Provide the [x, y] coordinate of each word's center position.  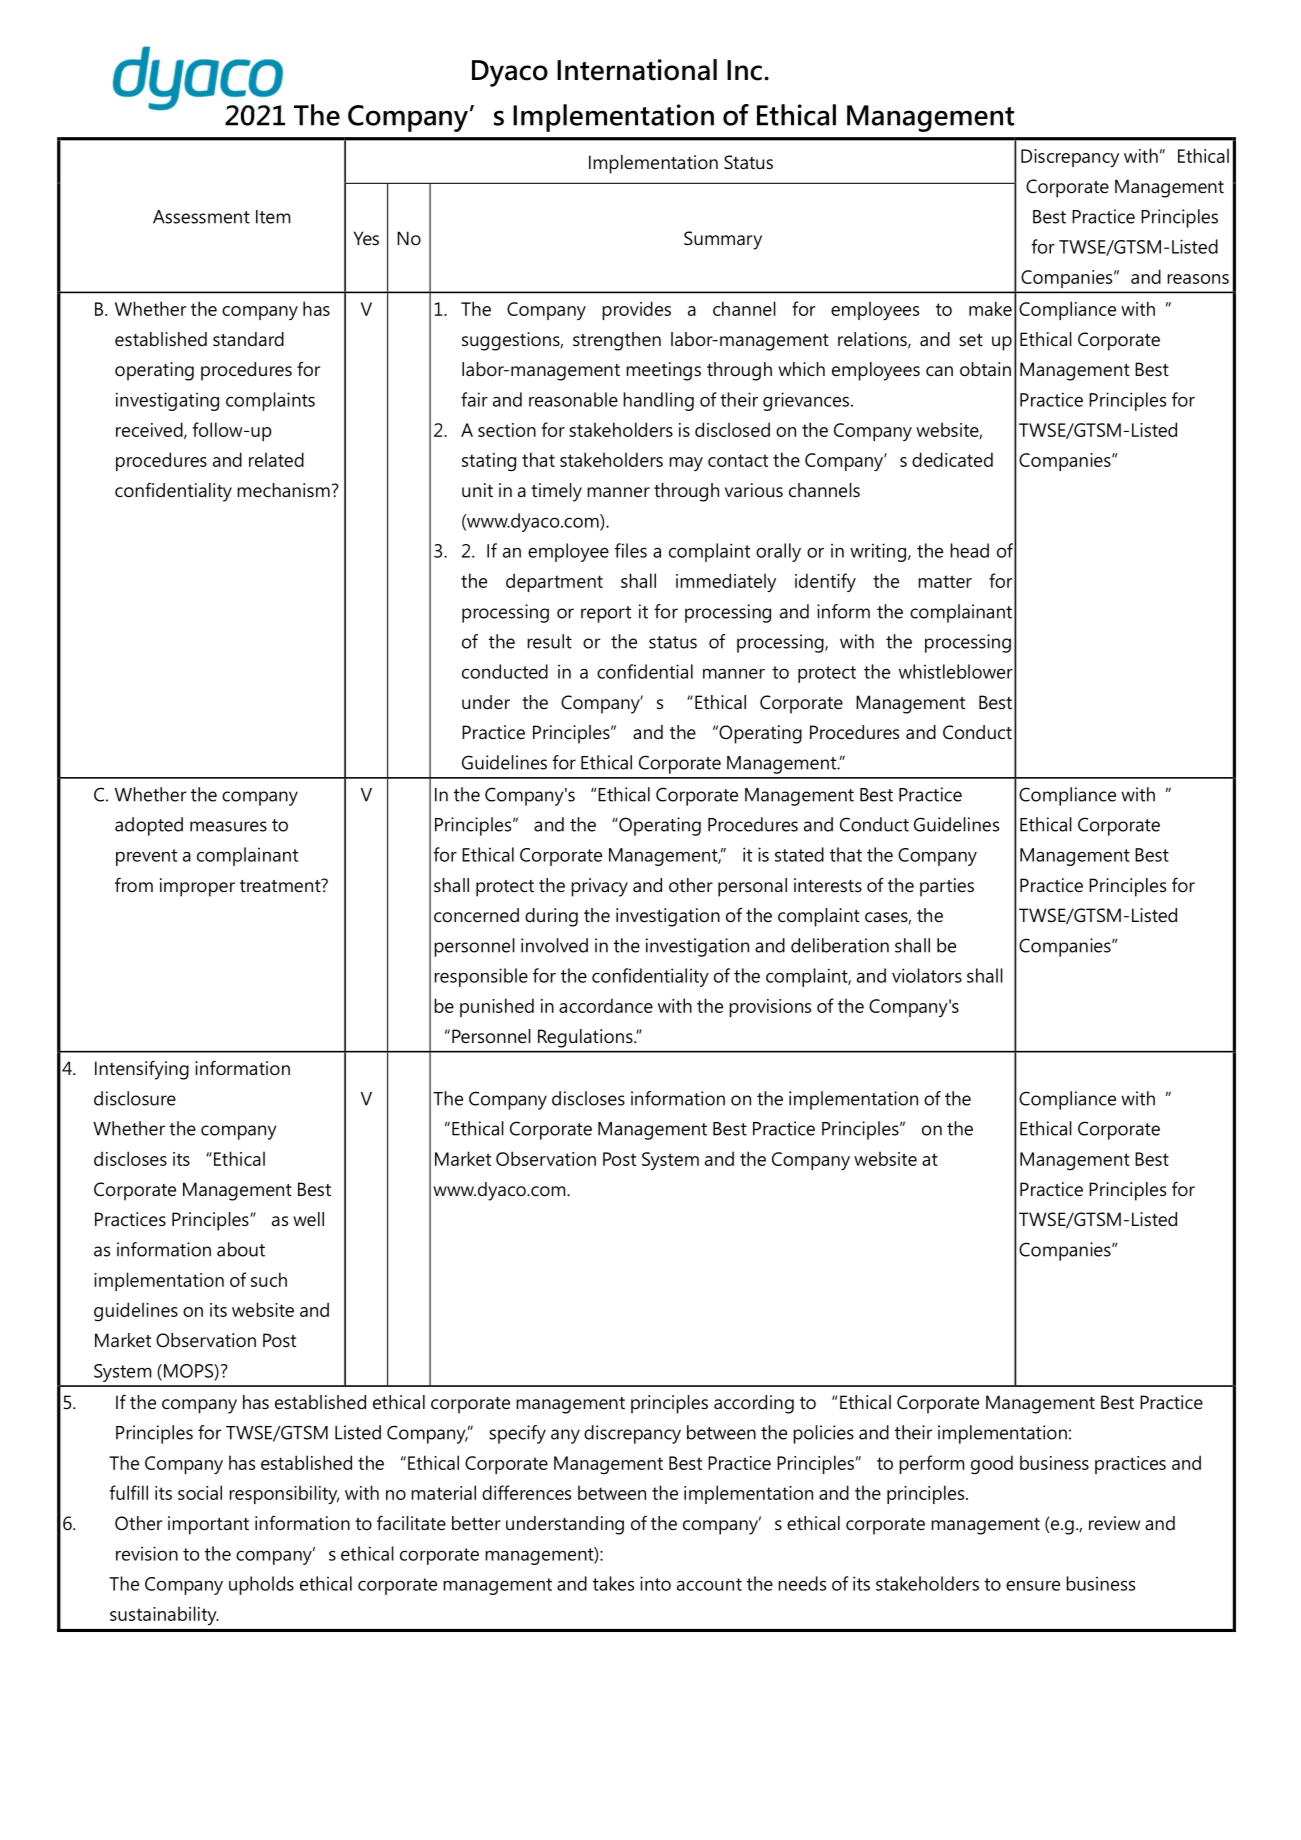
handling [658, 401]
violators [927, 975]
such [269, 1279]
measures [228, 826]
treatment [281, 885]
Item [273, 217]
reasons [1198, 279]
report [606, 614]
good [992, 1465]
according [754, 1404]
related [276, 459]
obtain [985, 369]
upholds [261, 1585]
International [637, 70]
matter [945, 581]
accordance [606, 1005]
